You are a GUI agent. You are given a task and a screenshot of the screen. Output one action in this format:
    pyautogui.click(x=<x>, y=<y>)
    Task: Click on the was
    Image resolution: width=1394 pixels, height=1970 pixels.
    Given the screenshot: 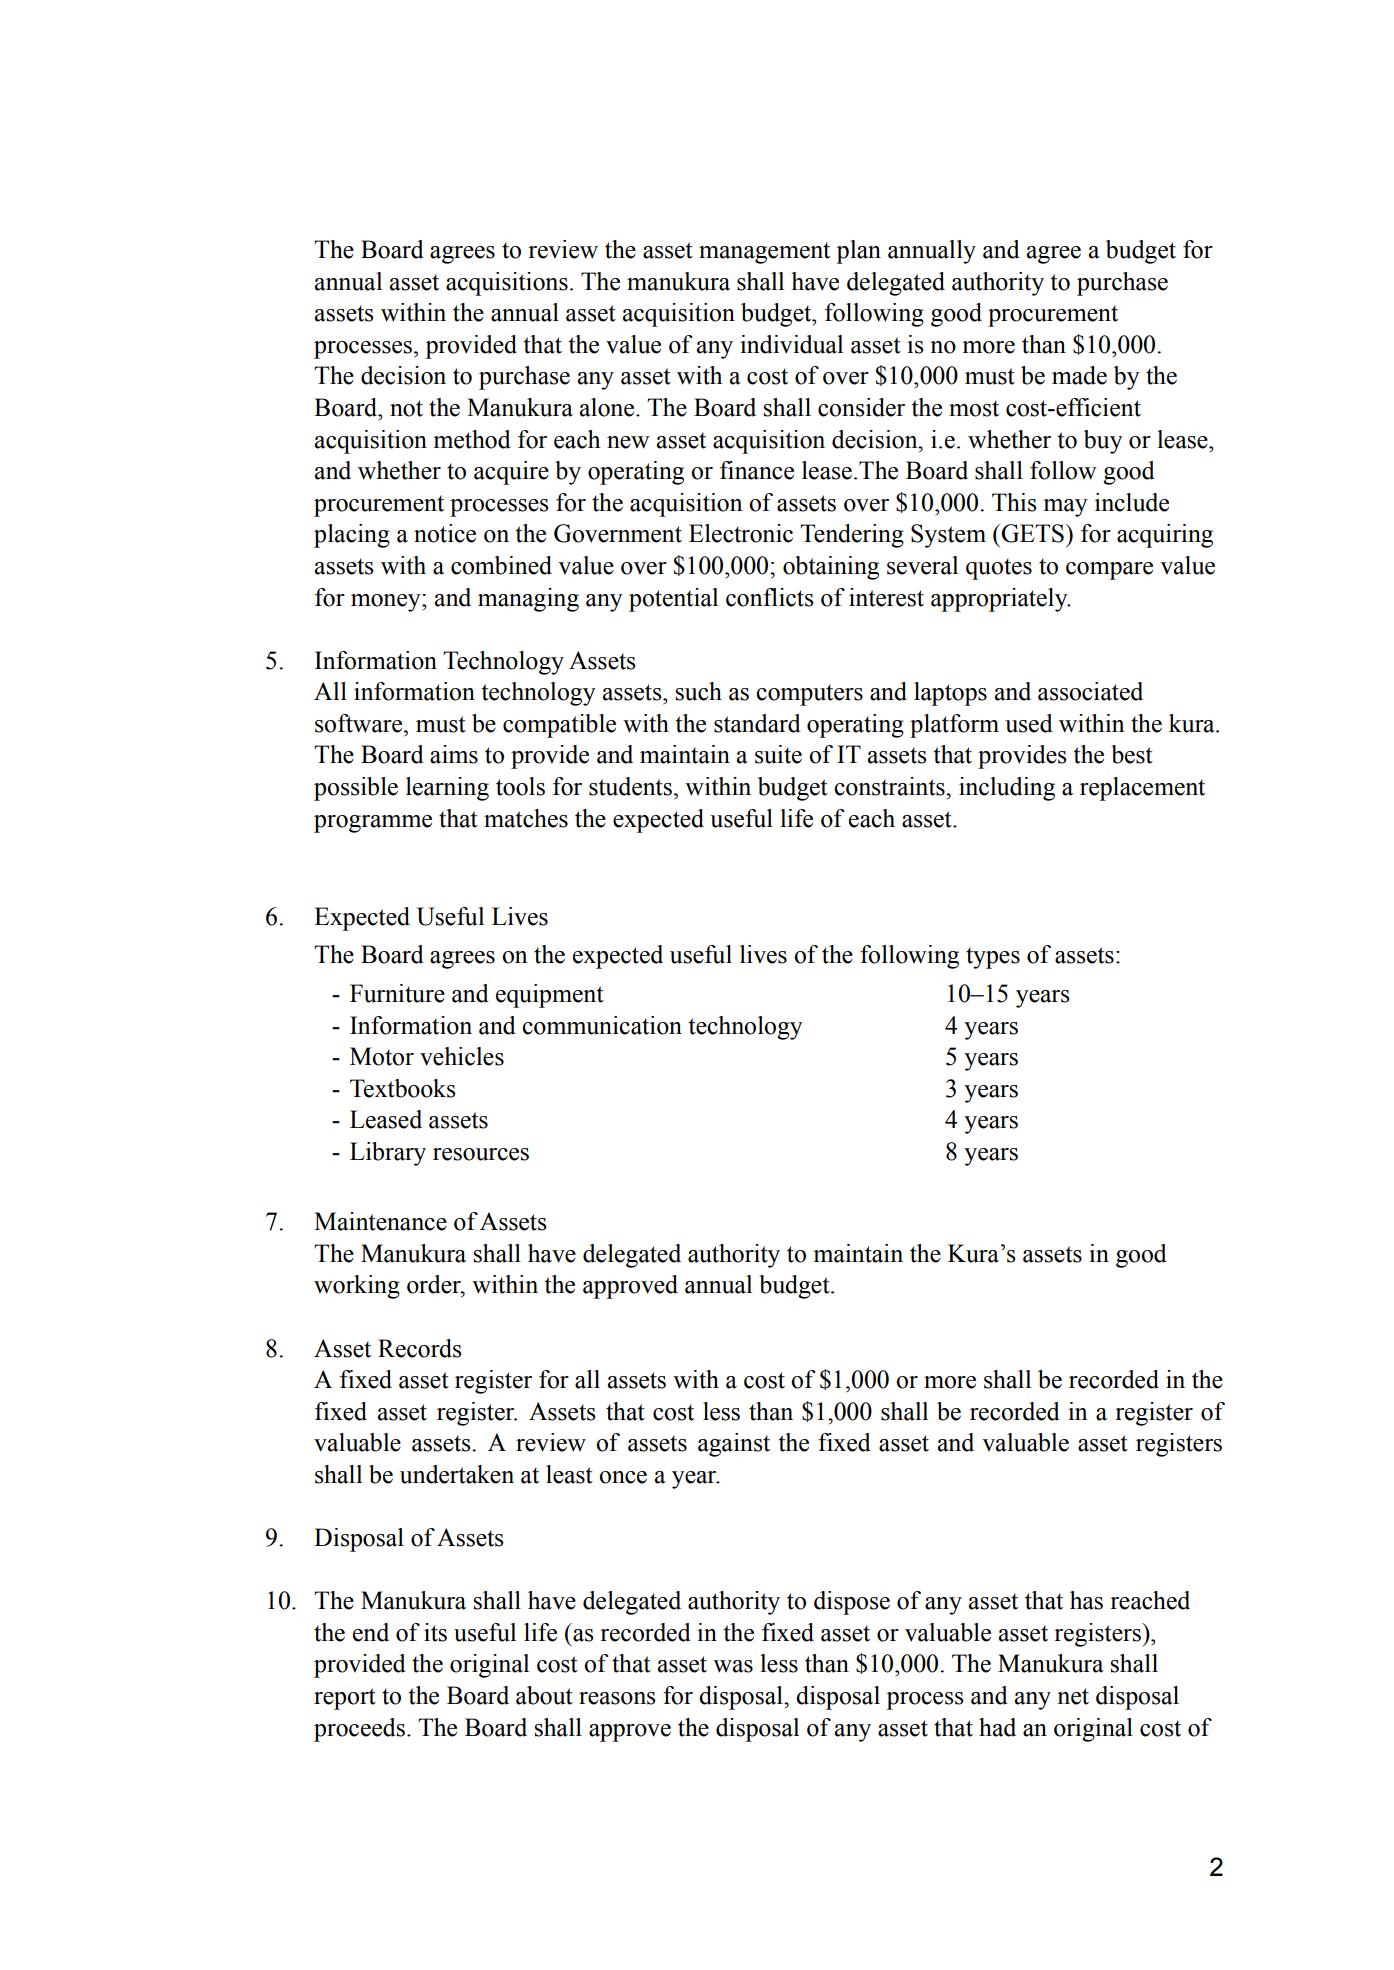 What is the action you would take?
    pyautogui.click(x=733, y=1666)
